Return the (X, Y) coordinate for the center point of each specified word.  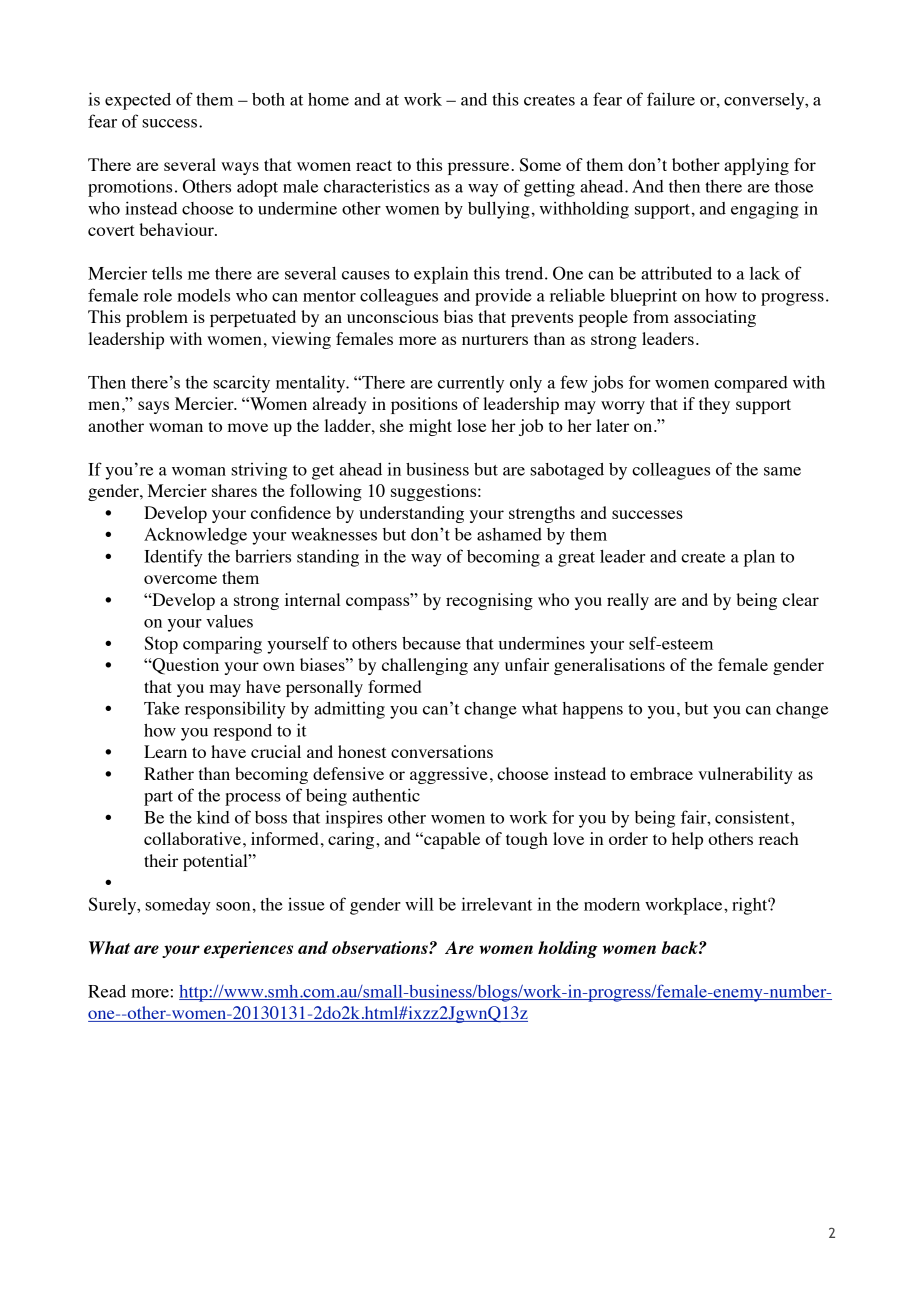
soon (233, 906)
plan (759, 558)
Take (162, 708)
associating (715, 318)
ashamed (509, 534)
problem (157, 318)
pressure (480, 168)
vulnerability (745, 775)
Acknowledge (195, 536)
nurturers (495, 339)
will (419, 904)
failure (671, 99)
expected (138, 101)
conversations (442, 751)
